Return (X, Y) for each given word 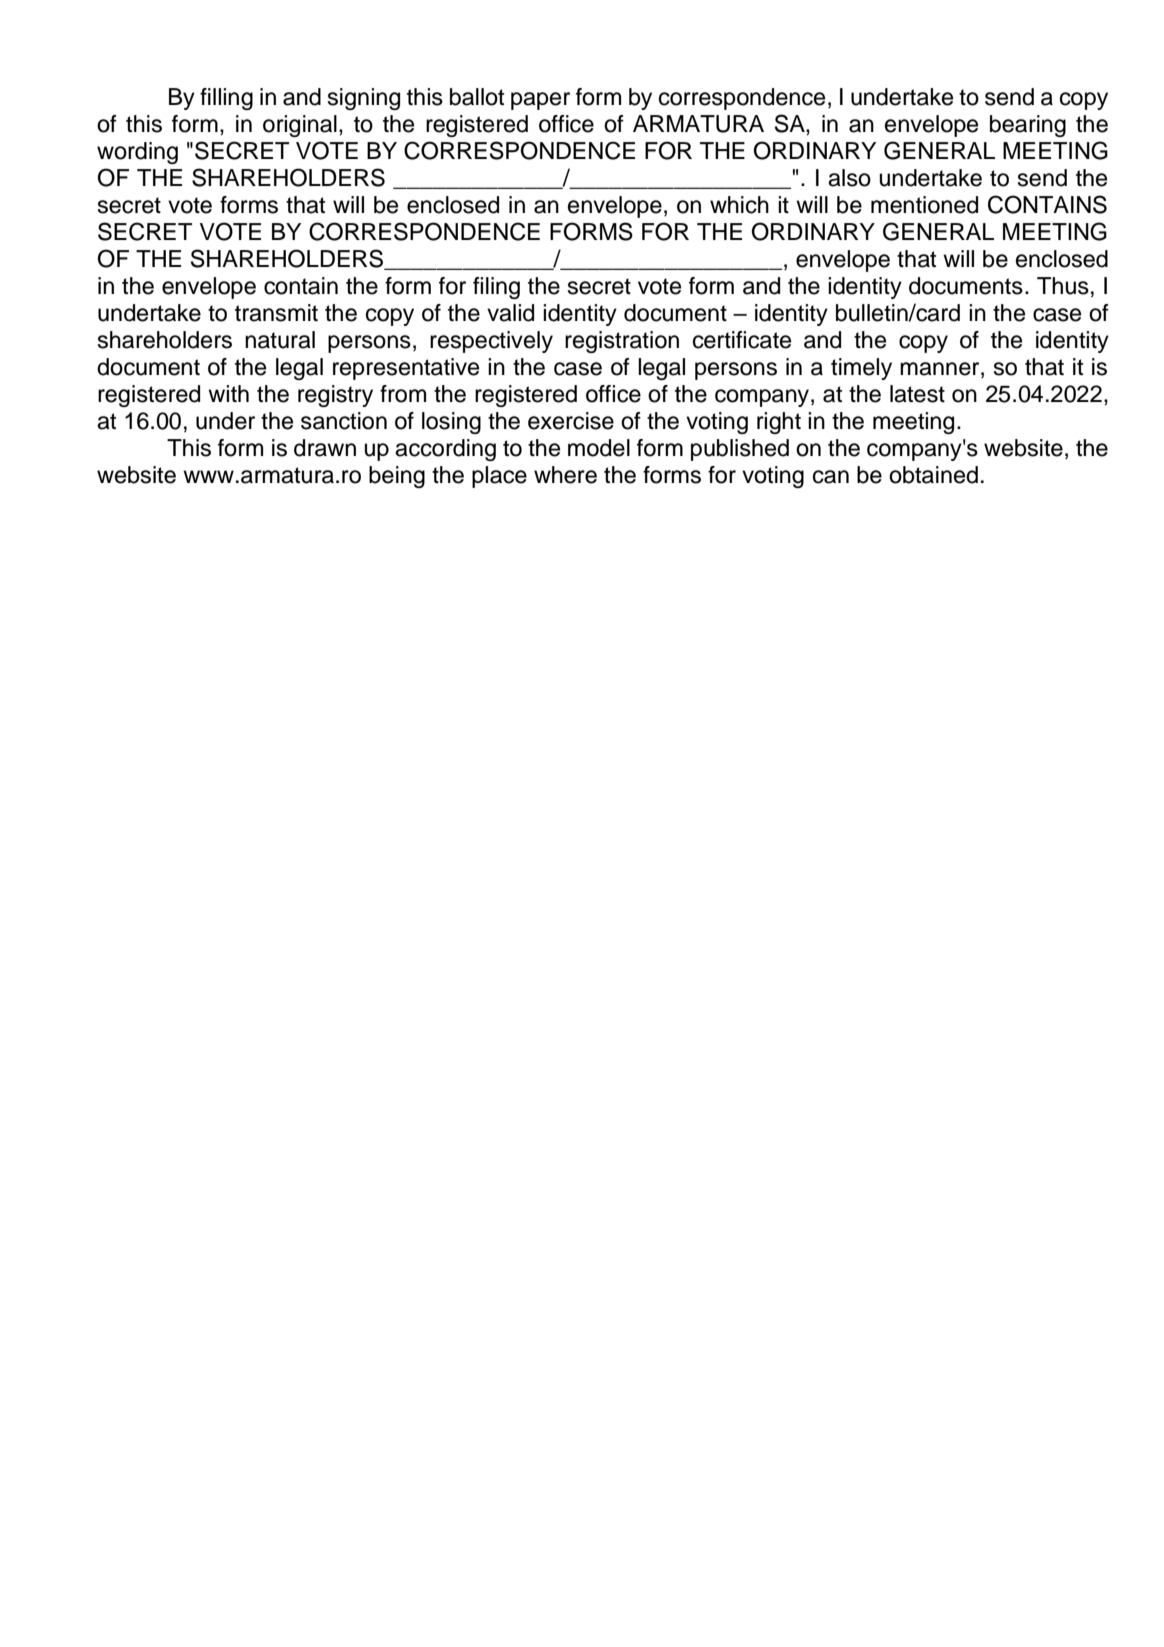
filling (226, 99)
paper (540, 101)
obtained (933, 475)
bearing (1028, 126)
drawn (325, 448)
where (565, 475)
